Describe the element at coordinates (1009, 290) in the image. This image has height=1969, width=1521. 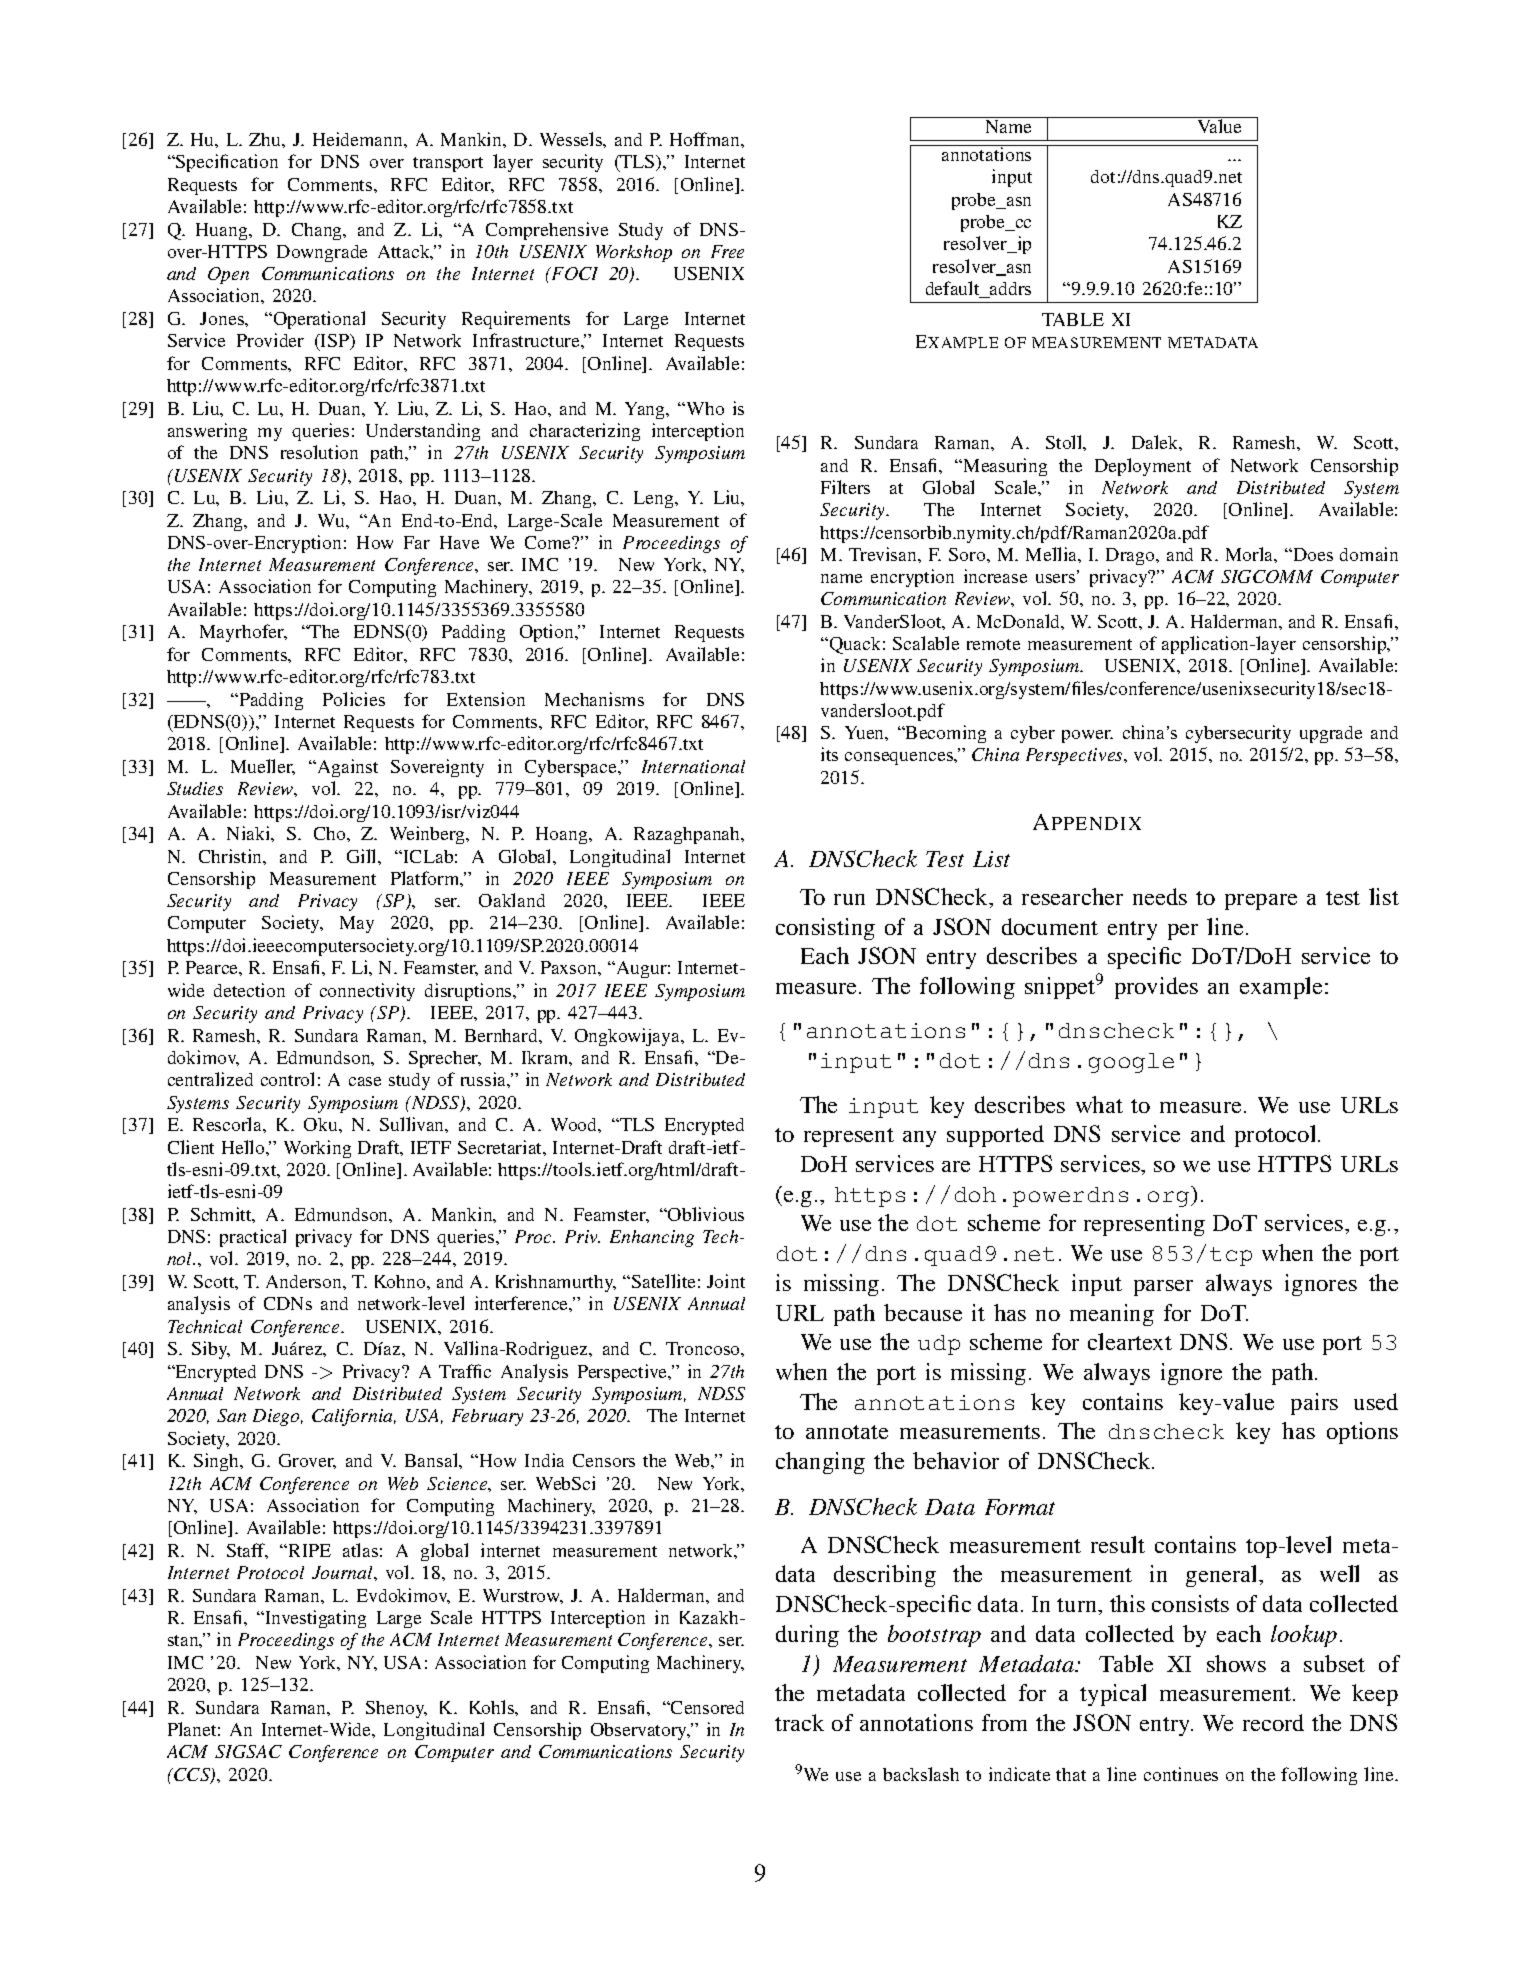
I see `addrs` at that location.
